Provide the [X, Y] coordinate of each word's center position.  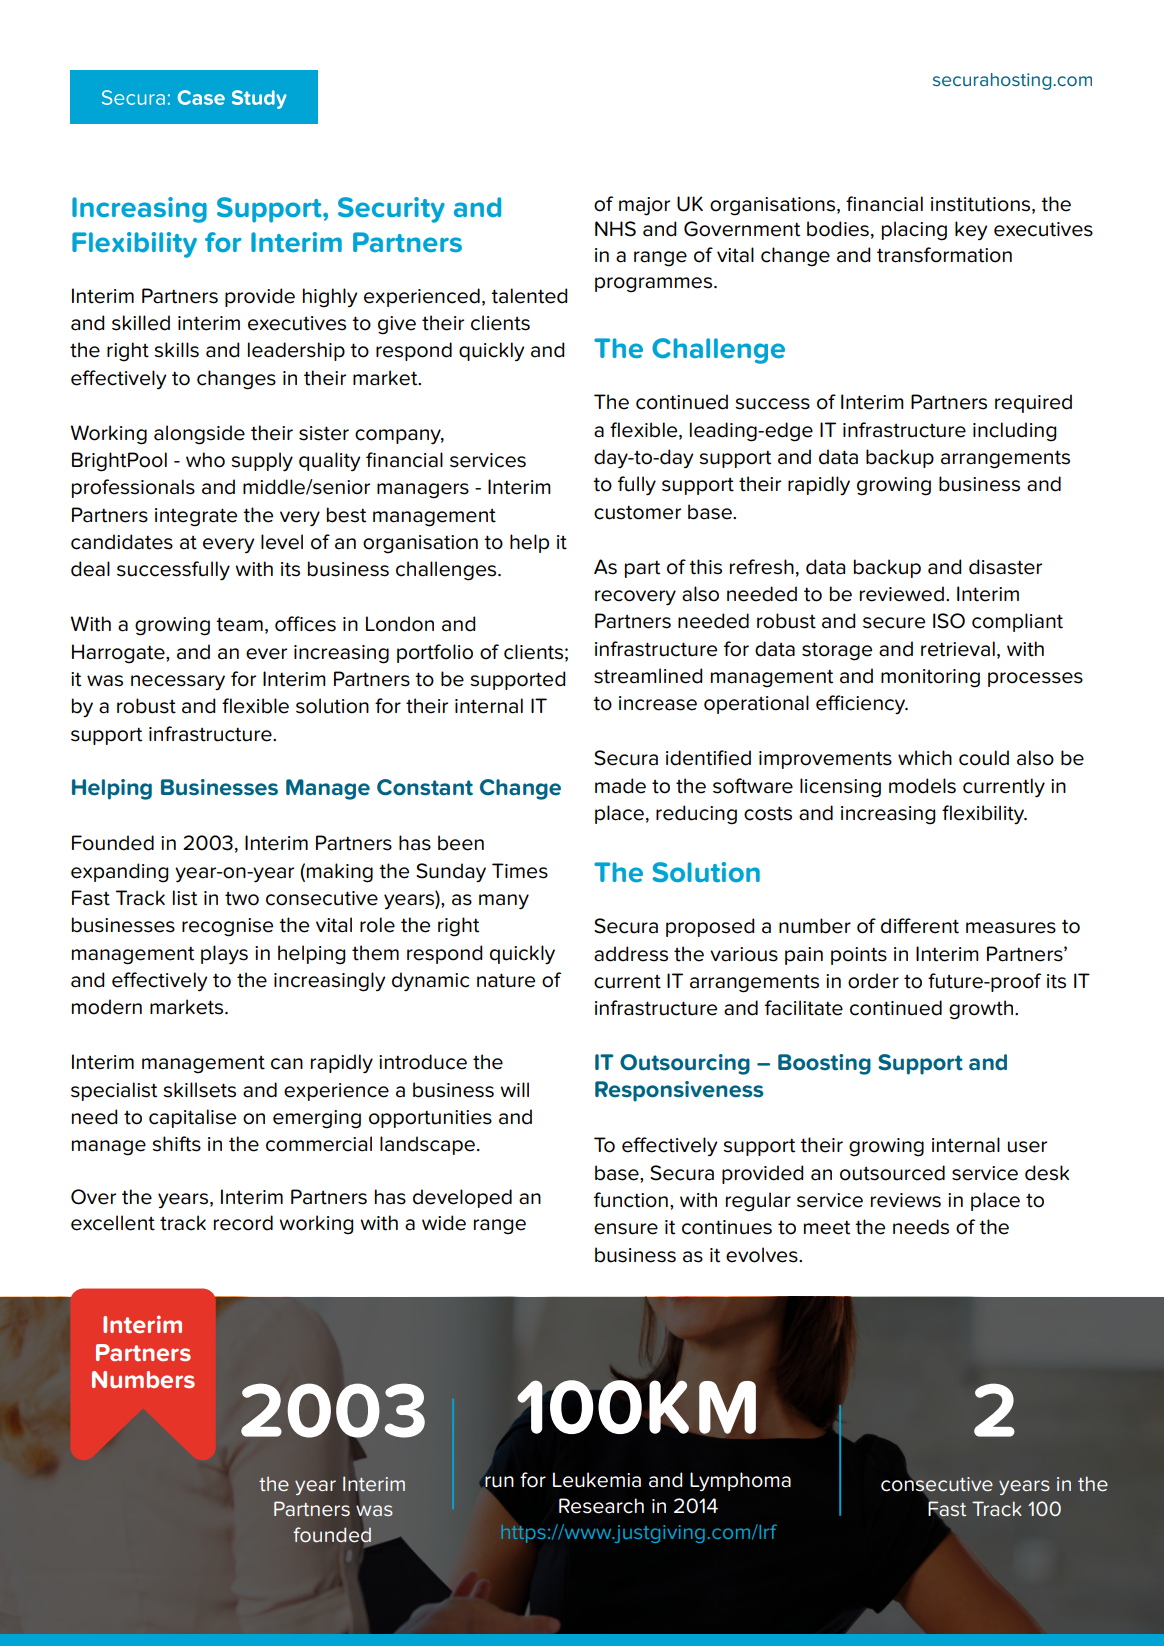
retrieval [958, 649]
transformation [944, 255]
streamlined [648, 676]
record [243, 1223]
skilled [141, 323]
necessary [178, 682]
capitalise [192, 1118]
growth [981, 1010]
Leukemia [597, 1480]
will [514, 1089]
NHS [615, 229]
